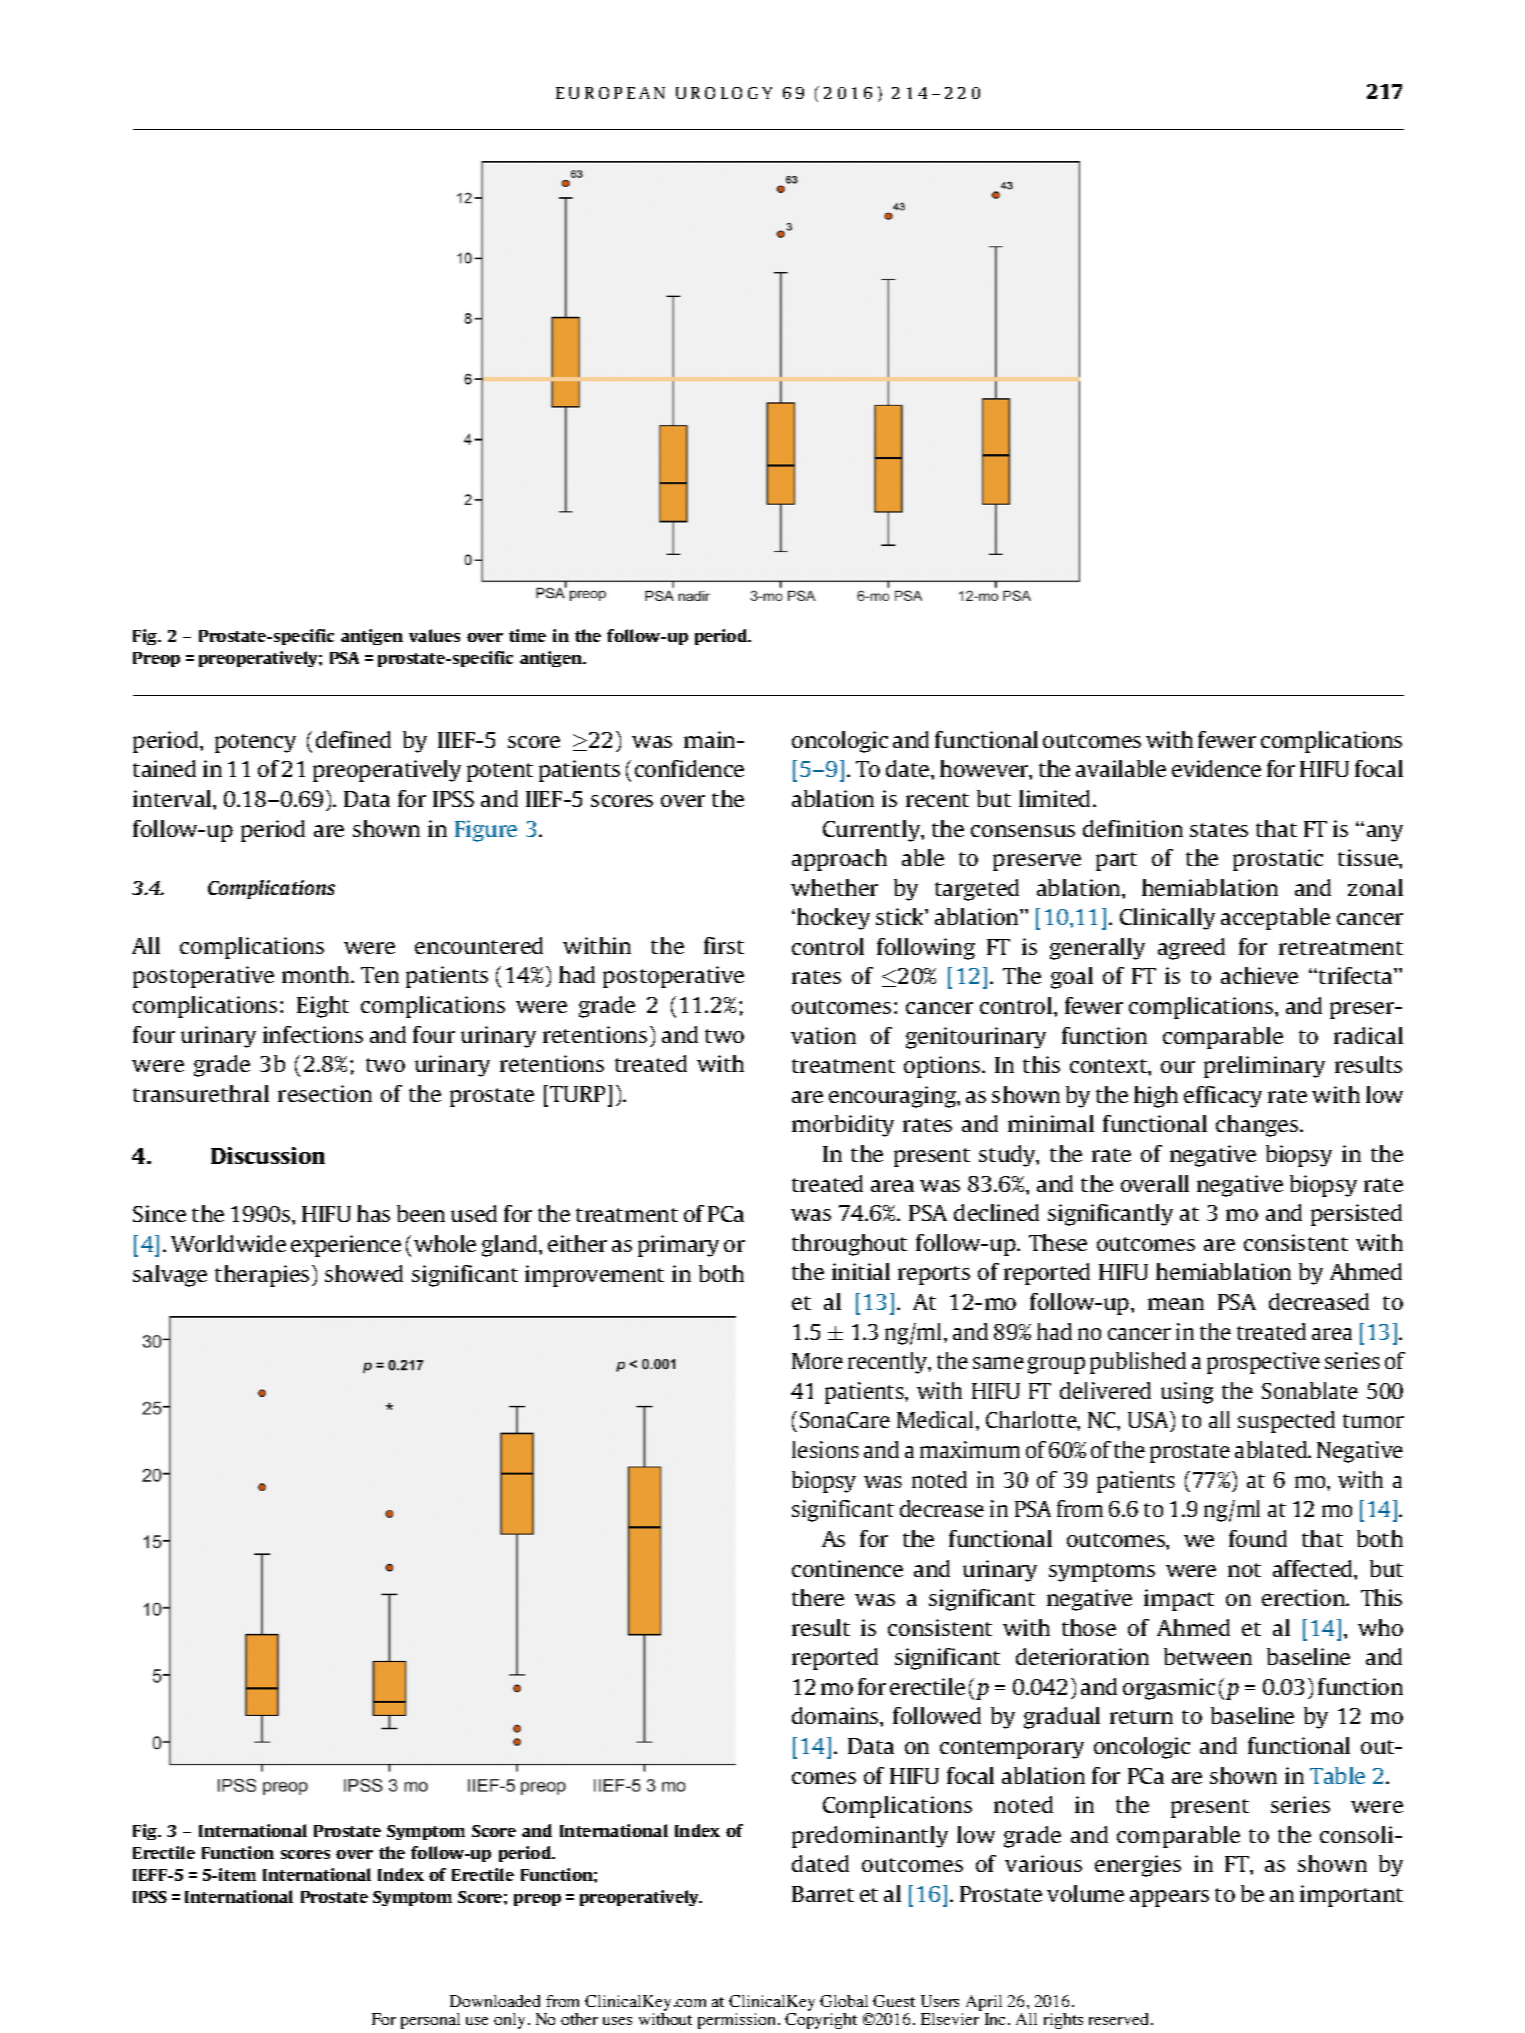 The height and width of the screenshot is (2033, 1525). What do you see at coordinates (1216, 768) in the screenshot?
I see `evidence` at bounding box center [1216, 768].
